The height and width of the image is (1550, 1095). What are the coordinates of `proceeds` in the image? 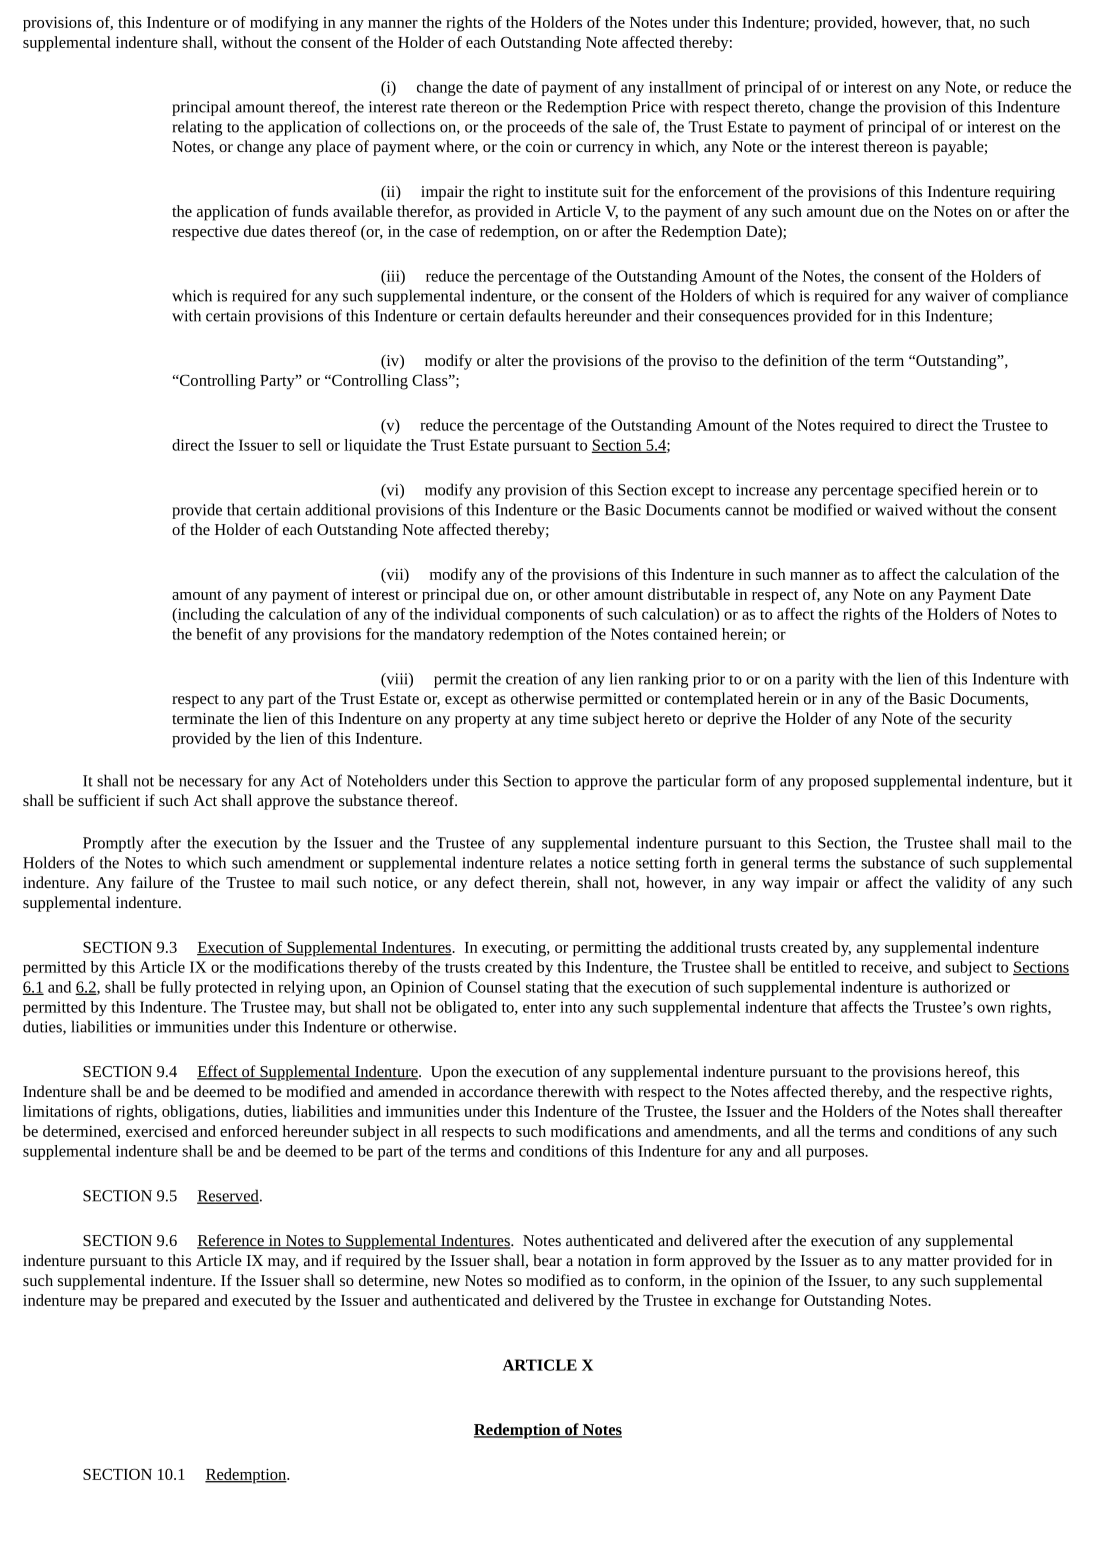 It's located at (536, 128).
